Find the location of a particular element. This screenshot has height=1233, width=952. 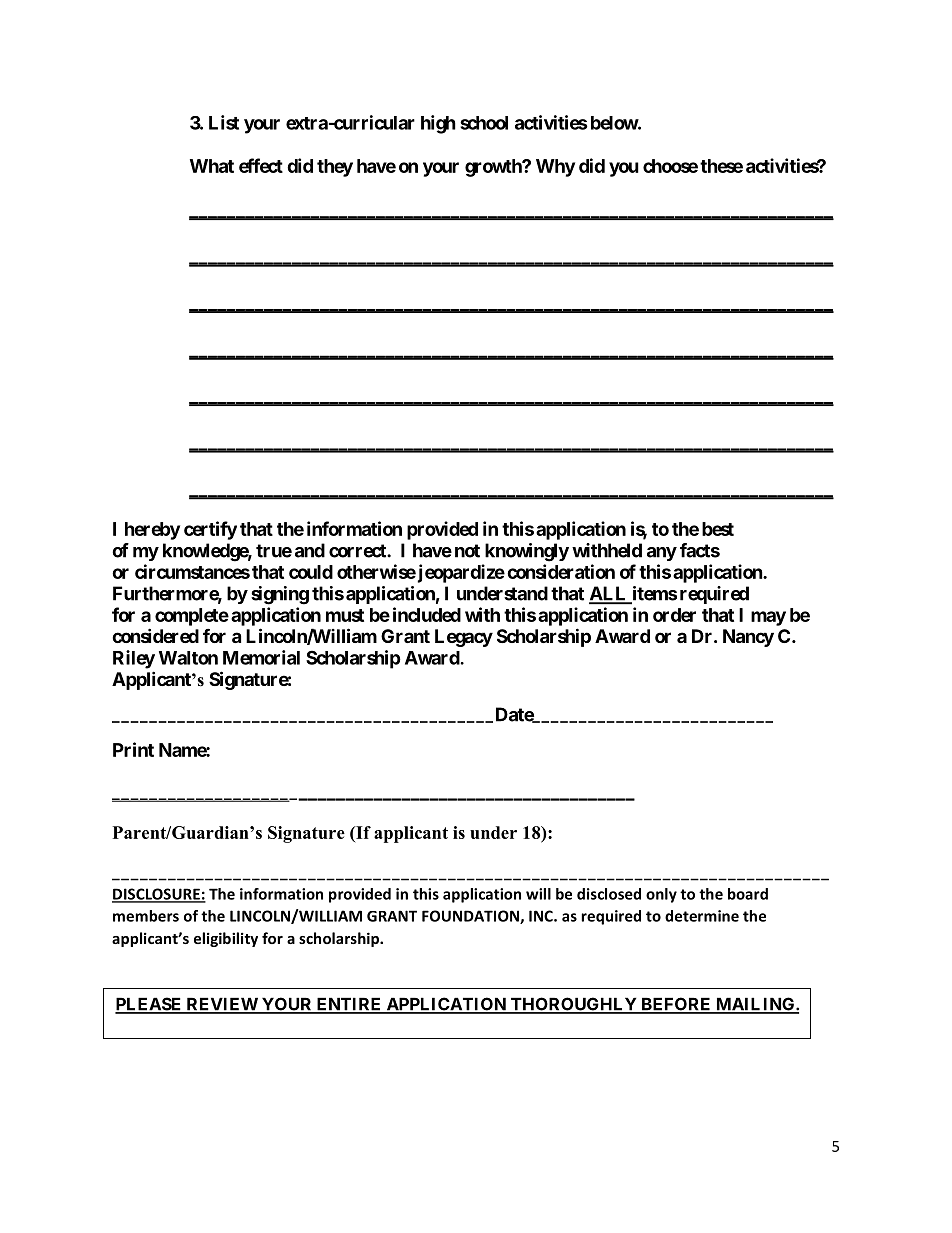

Print is located at coordinates (133, 749).
